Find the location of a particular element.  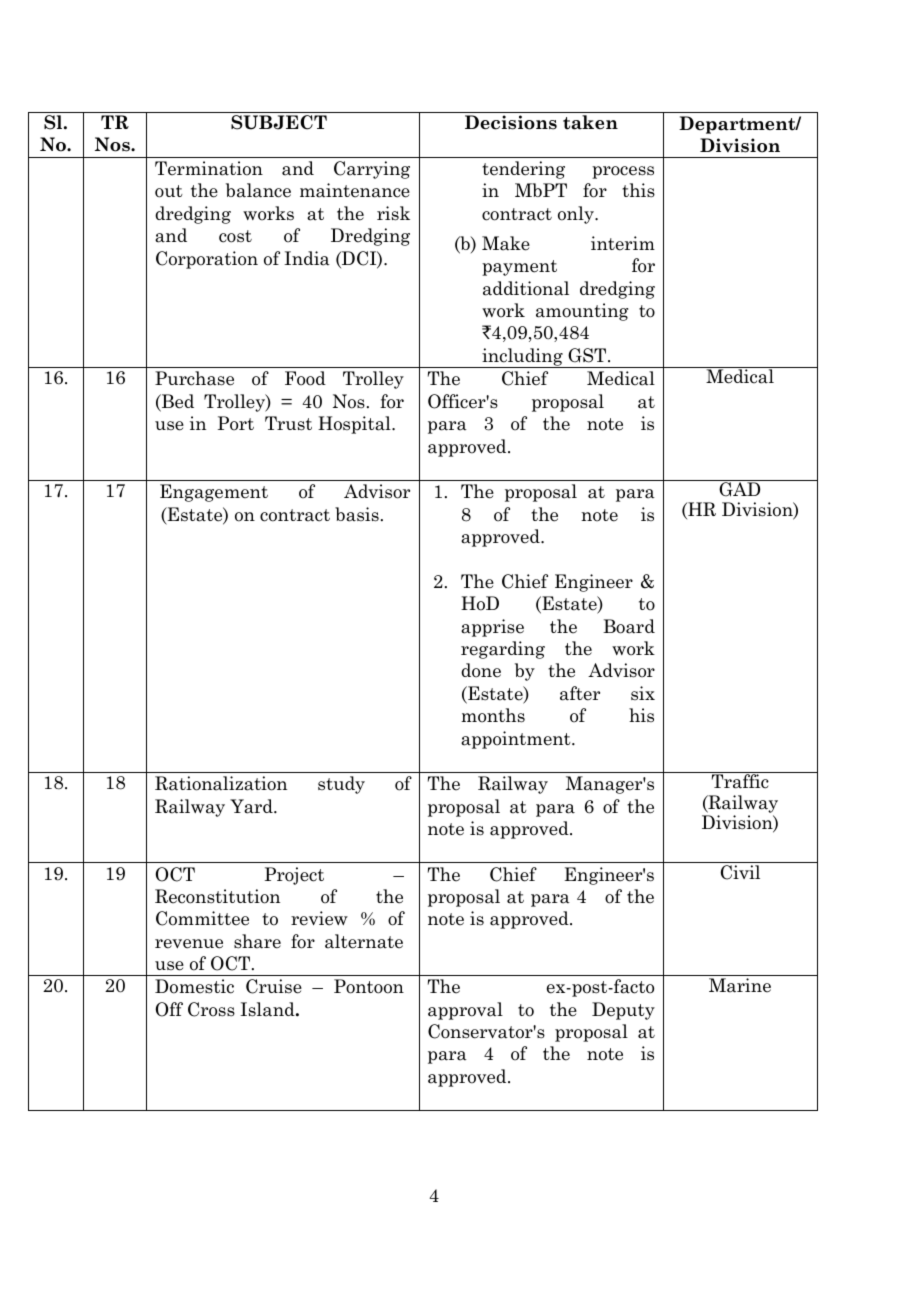

Cruise is located at coordinates (274, 986).
